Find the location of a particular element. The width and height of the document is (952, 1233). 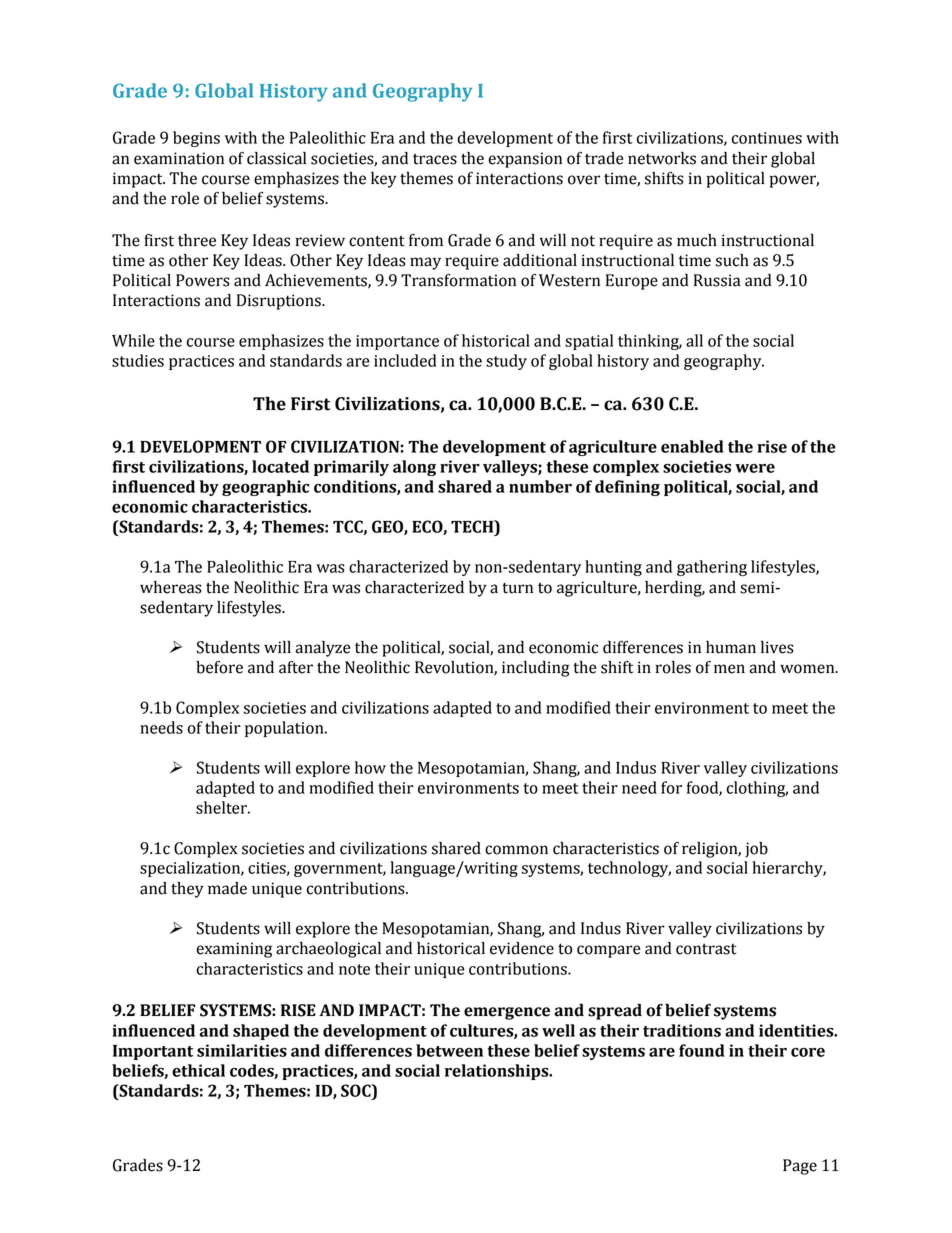

traces is located at coordinates (435, 159).
